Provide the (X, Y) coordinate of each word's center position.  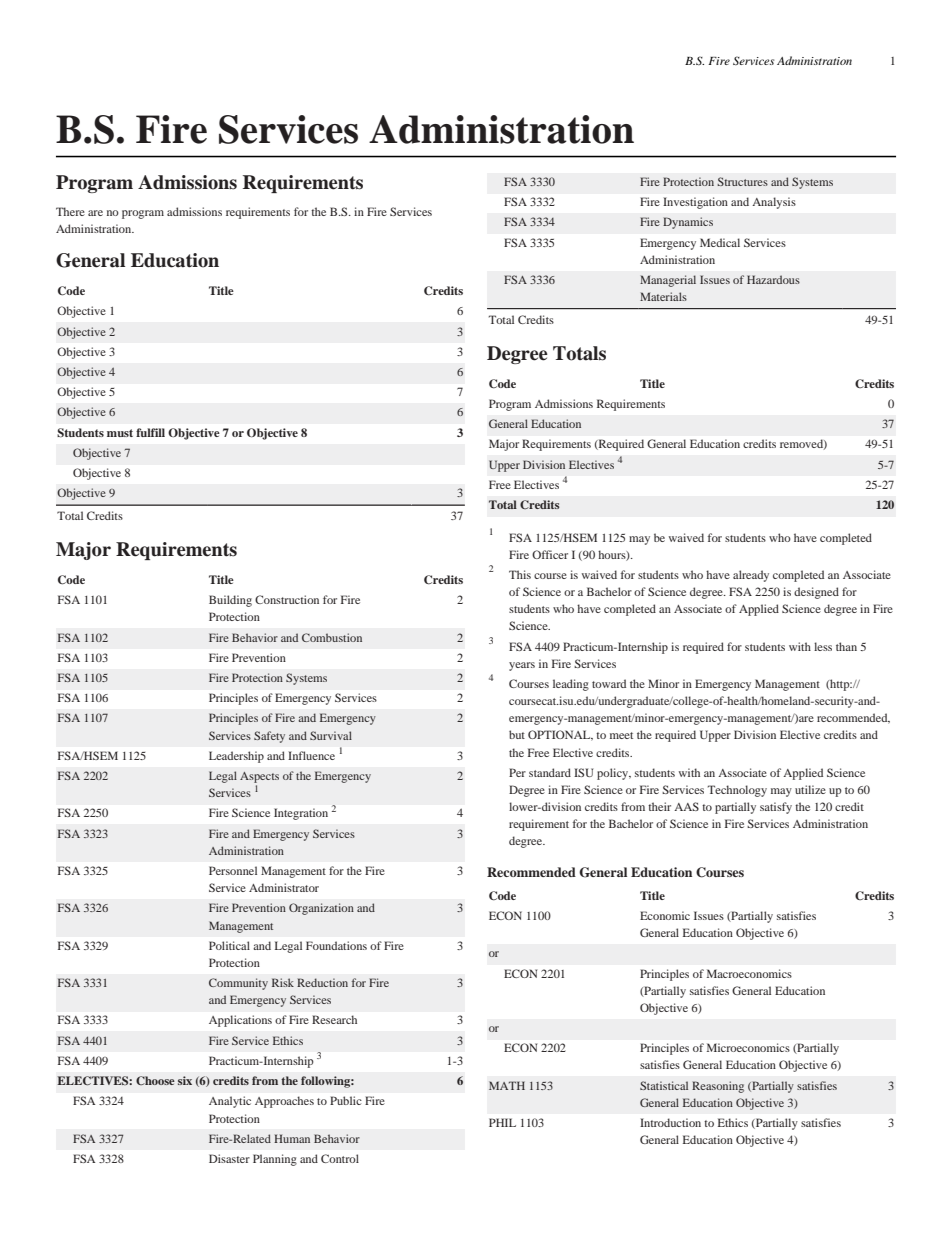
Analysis (774, 203)
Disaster (229, 1158)
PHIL (502, 1122)
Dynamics (688, 223)
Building (230, 601)
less (823, 646)
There (70, 211)
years (522, 666)
